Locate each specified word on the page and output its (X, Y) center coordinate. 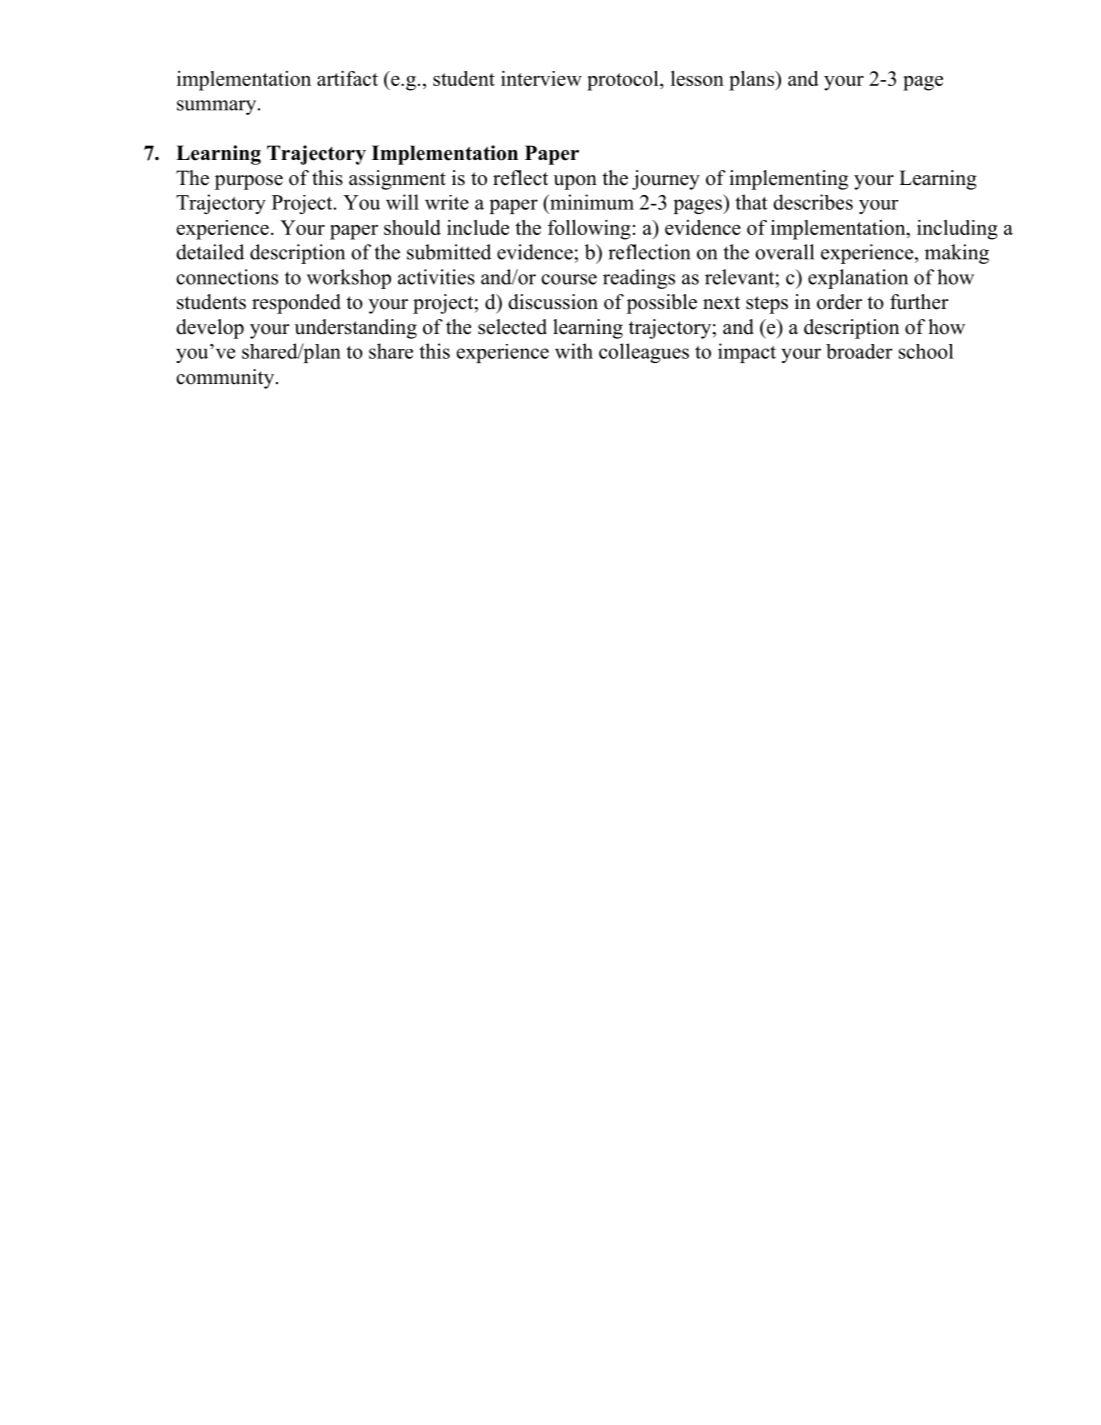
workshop (349, 279)
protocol (624, 80)
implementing (788, 180)
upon (575, 182)
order (839, 302)
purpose (249, 182)
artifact (347, 78)
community (226, 379)
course (569, 279)
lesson (697, 78)
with (574, 351)
